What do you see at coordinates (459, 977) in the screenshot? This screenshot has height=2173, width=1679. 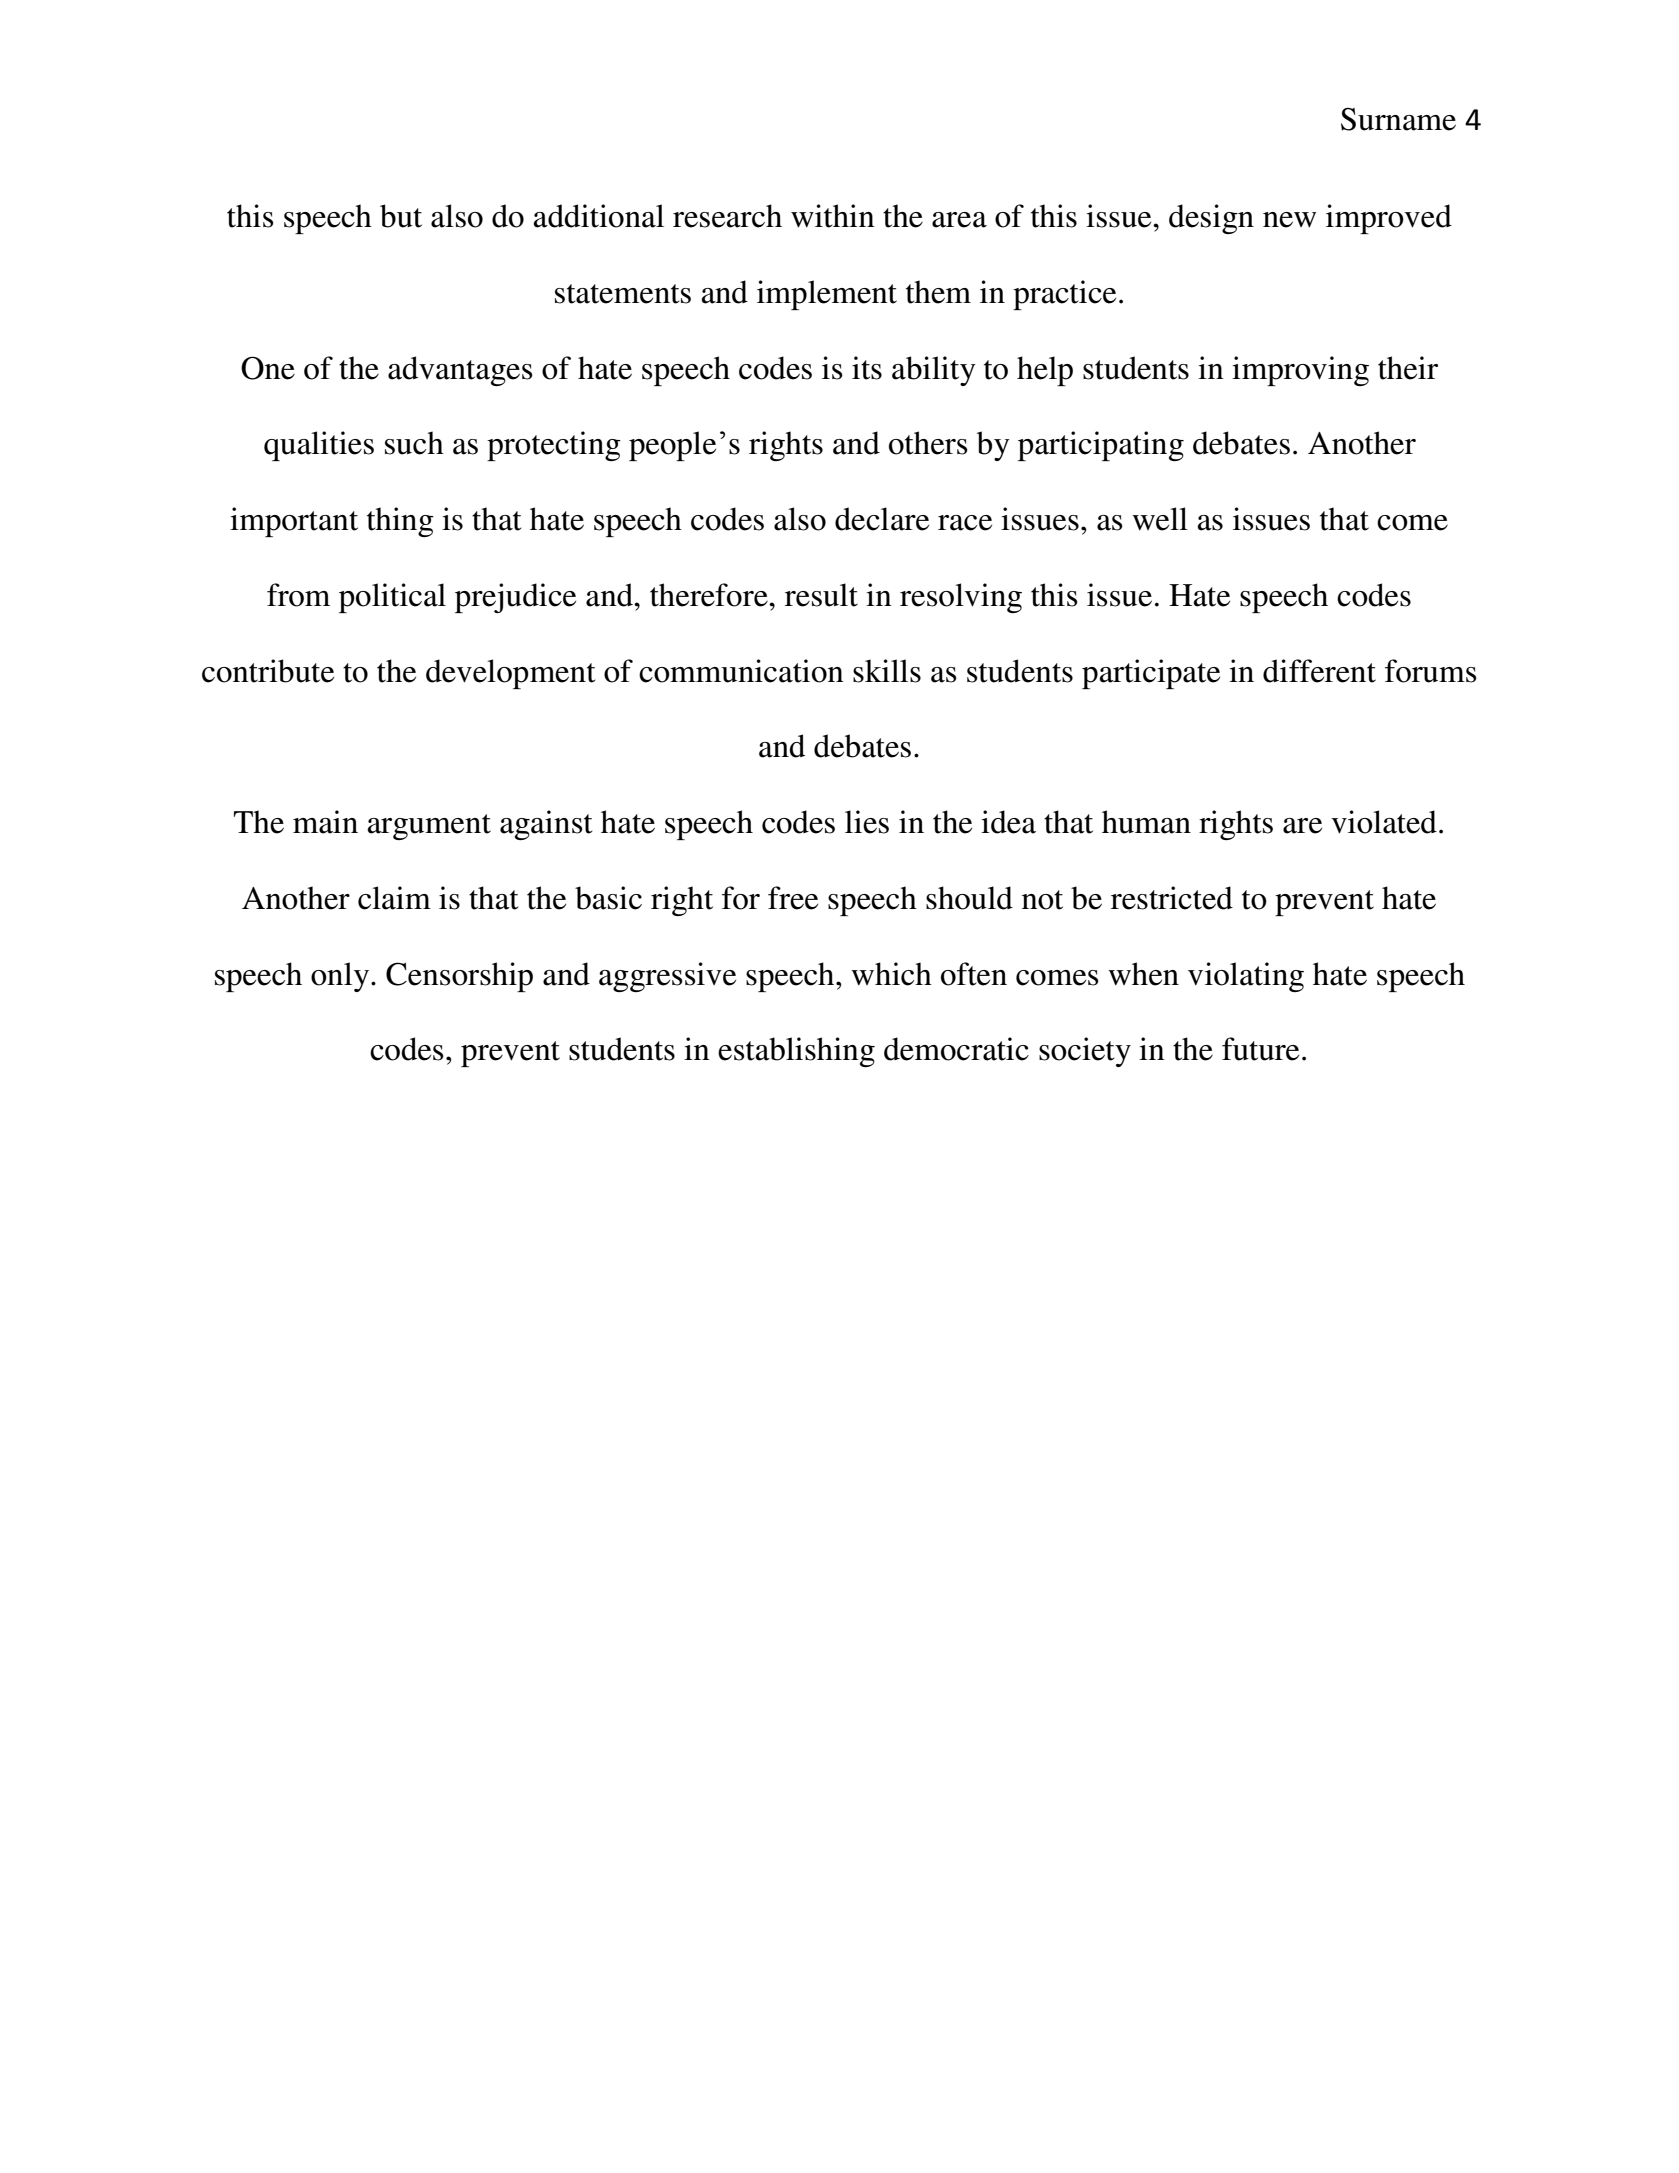 I see `Censorship` at bounding box center [459, 977].
